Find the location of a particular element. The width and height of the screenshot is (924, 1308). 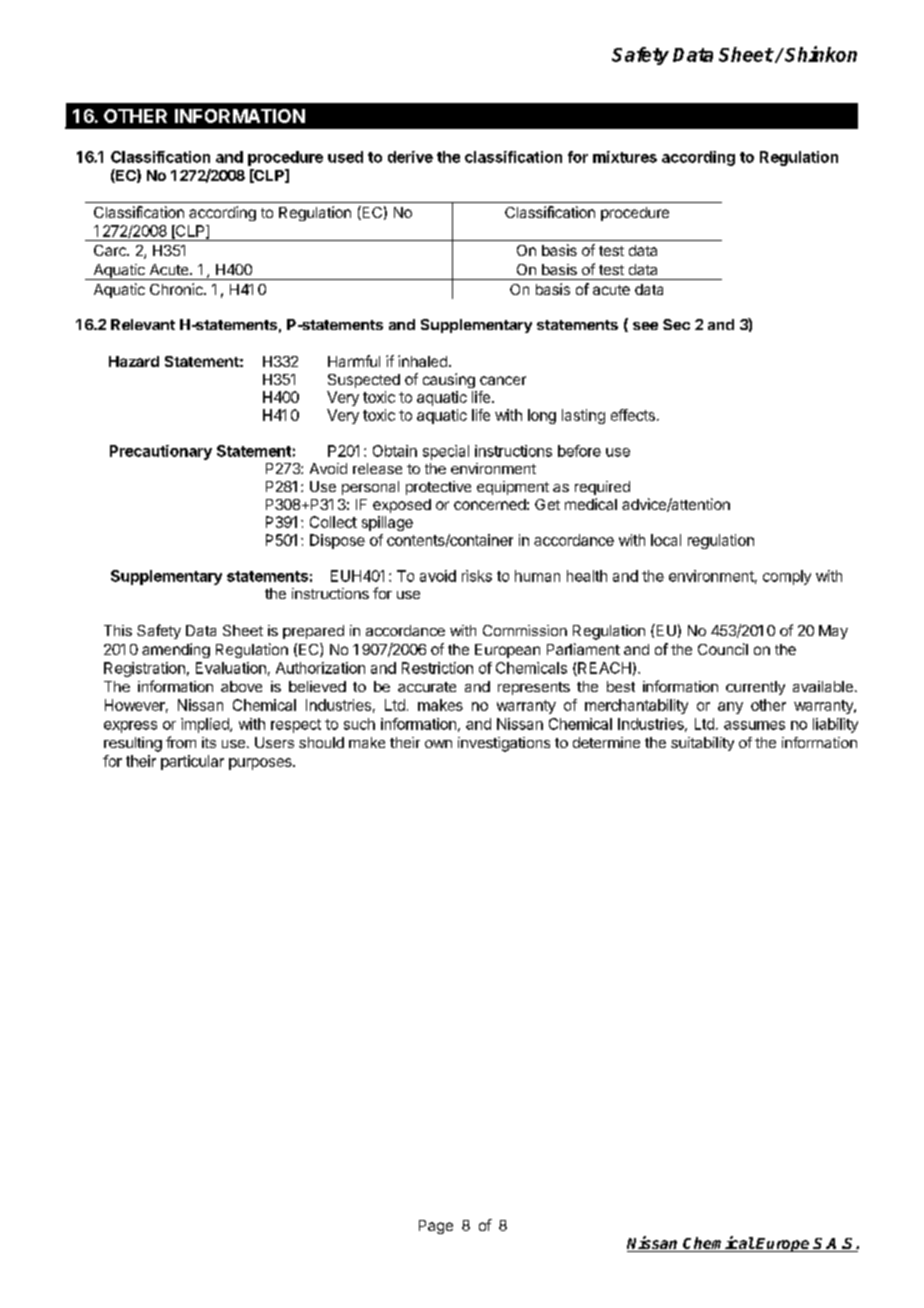

Page is located at coordinates (436, 1227).
